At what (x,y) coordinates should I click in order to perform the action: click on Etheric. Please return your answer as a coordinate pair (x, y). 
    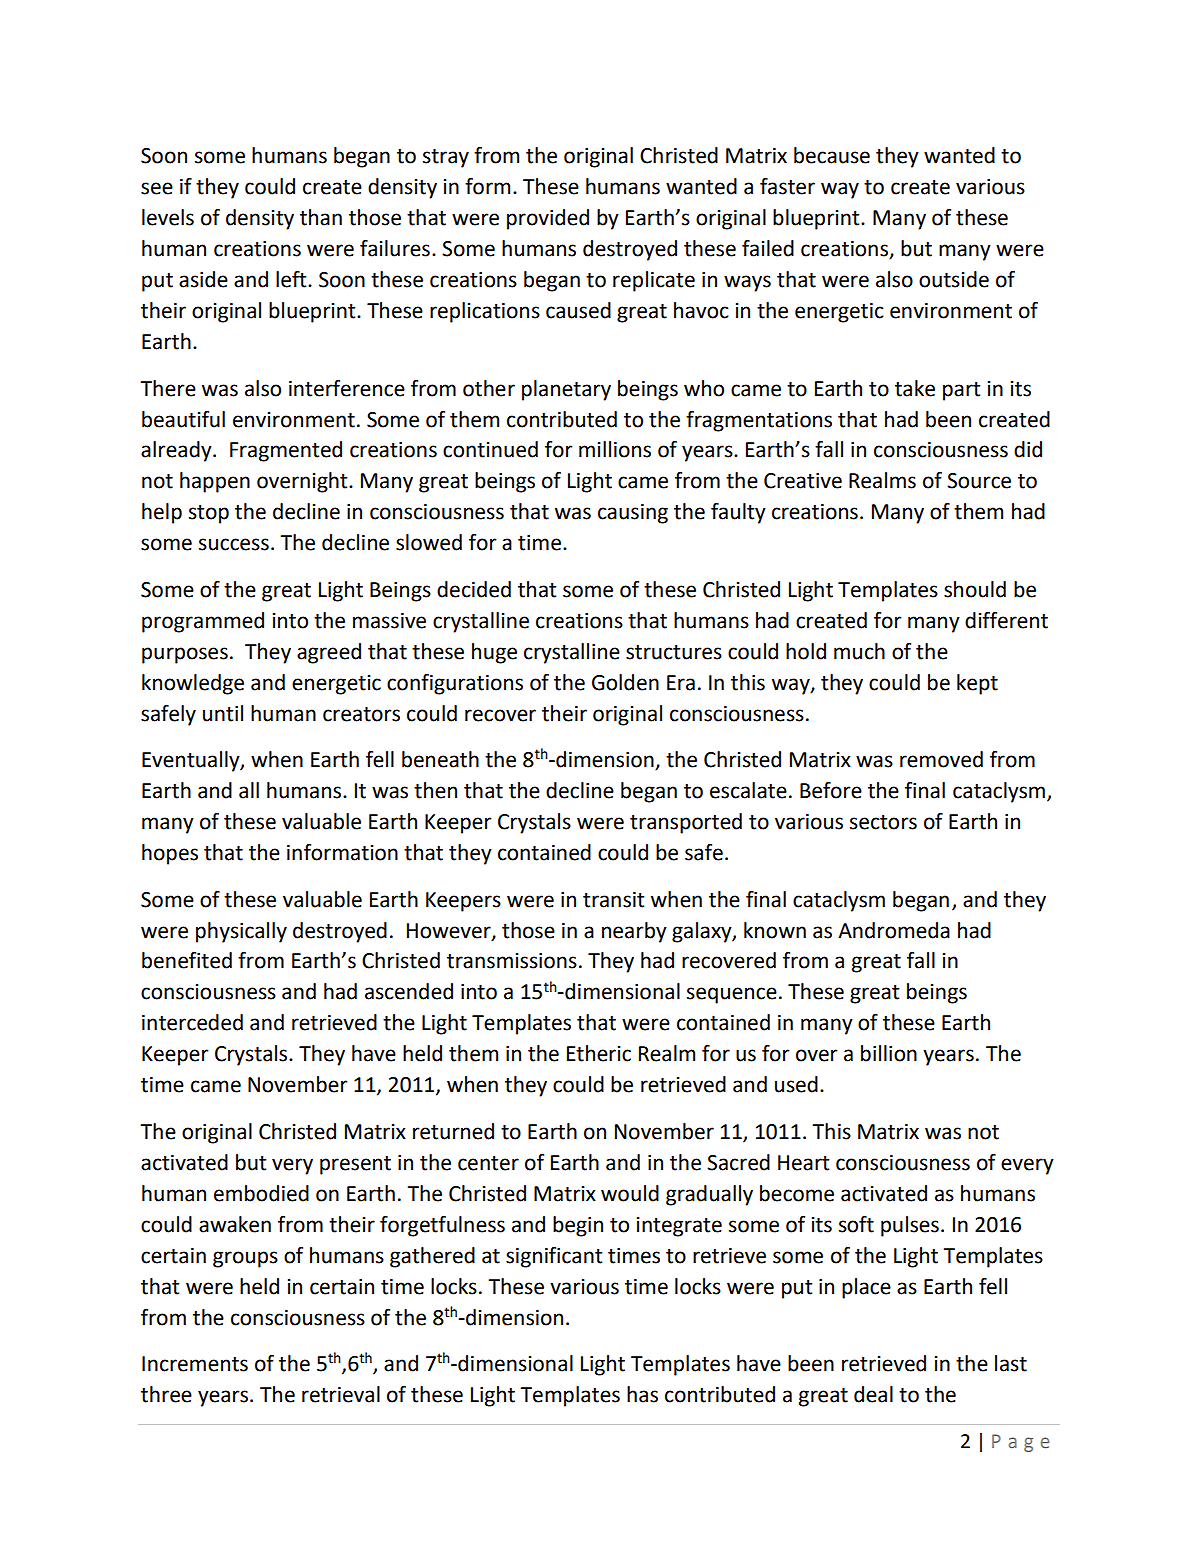
    Looking at the image, I should click on (599, 1053).
